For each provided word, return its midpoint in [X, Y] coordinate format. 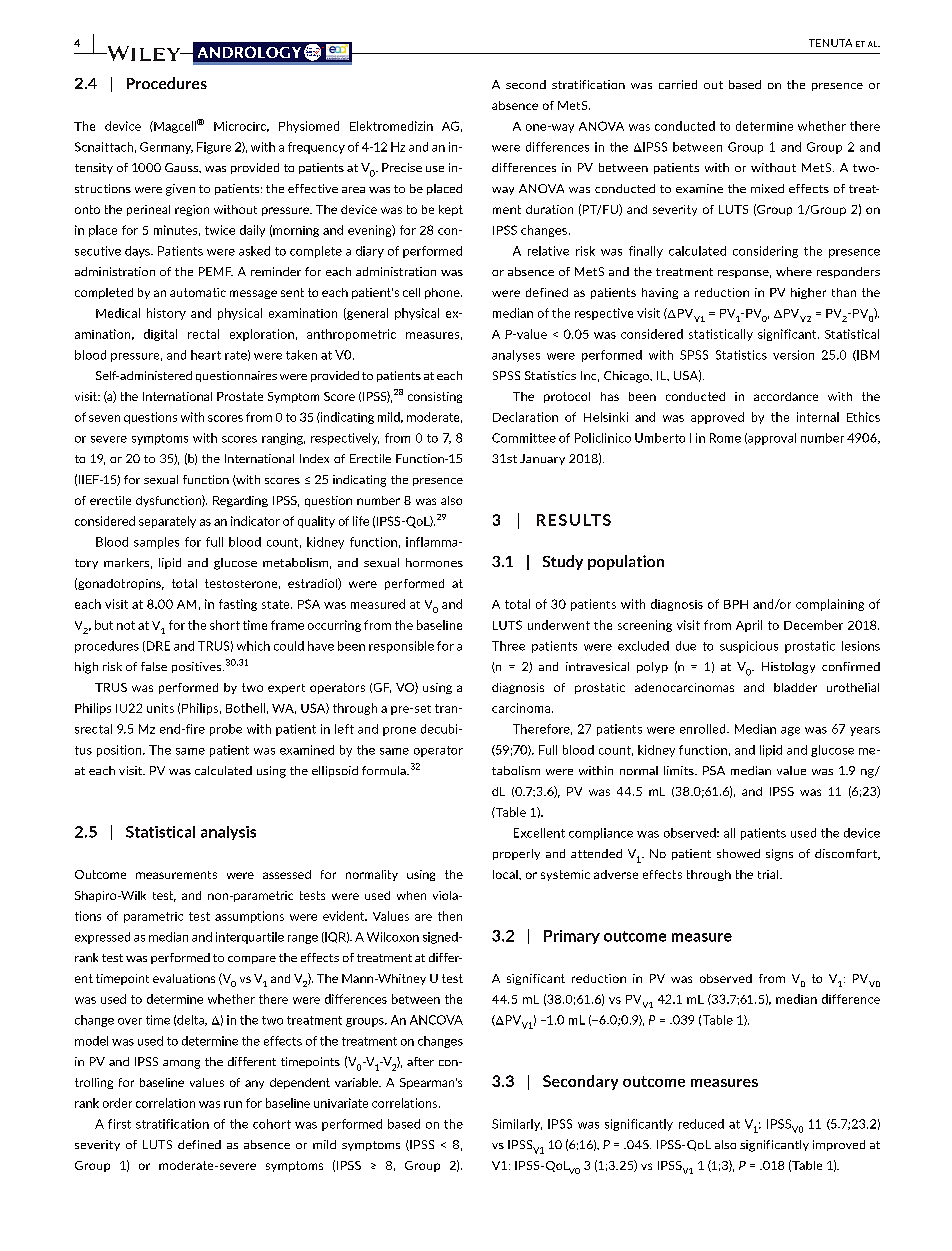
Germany [166, 148]
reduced [701, 1124]
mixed [767, 188]
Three [508, 646]
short [225, 625]
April [749, 626]
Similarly [517, 1125]
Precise [402, 167]
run [233, 1104]
